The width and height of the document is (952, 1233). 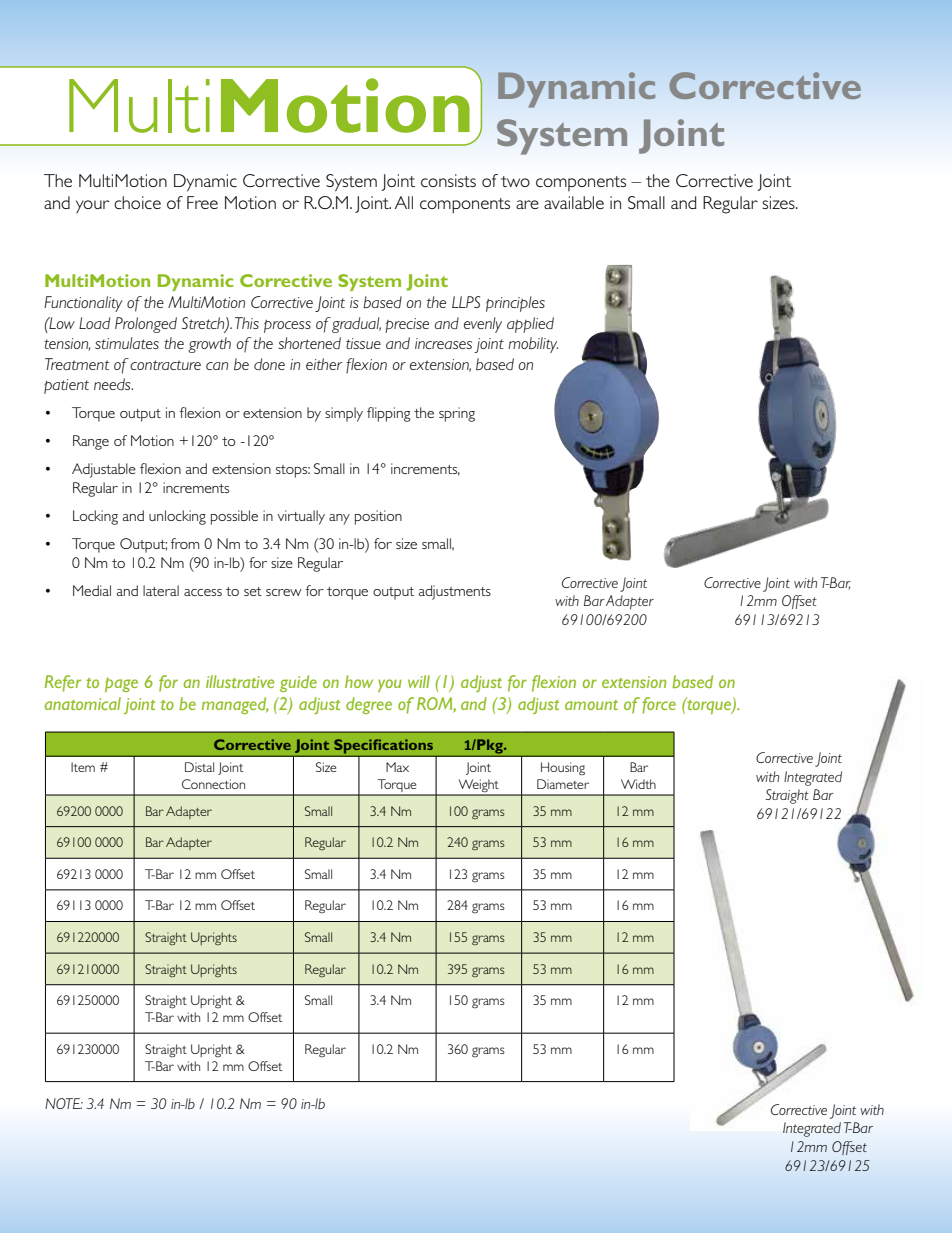 I want to click on consists, so click(x=448, y=180).
